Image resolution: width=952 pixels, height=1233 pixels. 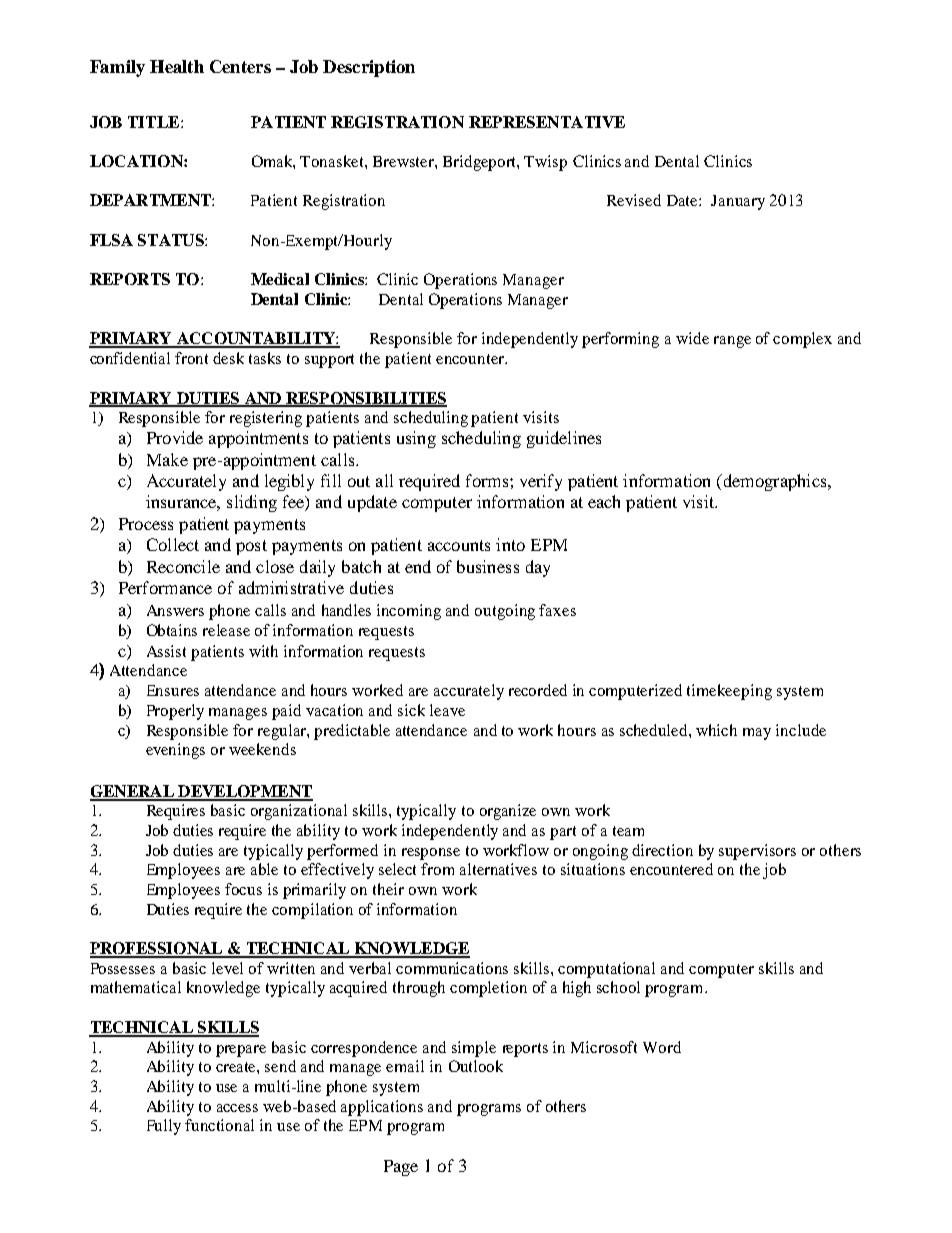 What do you see at coordinates (547, 122) in the screenshot?
I see `REPRESENTATIVE` at bounding box center [547, 122].
